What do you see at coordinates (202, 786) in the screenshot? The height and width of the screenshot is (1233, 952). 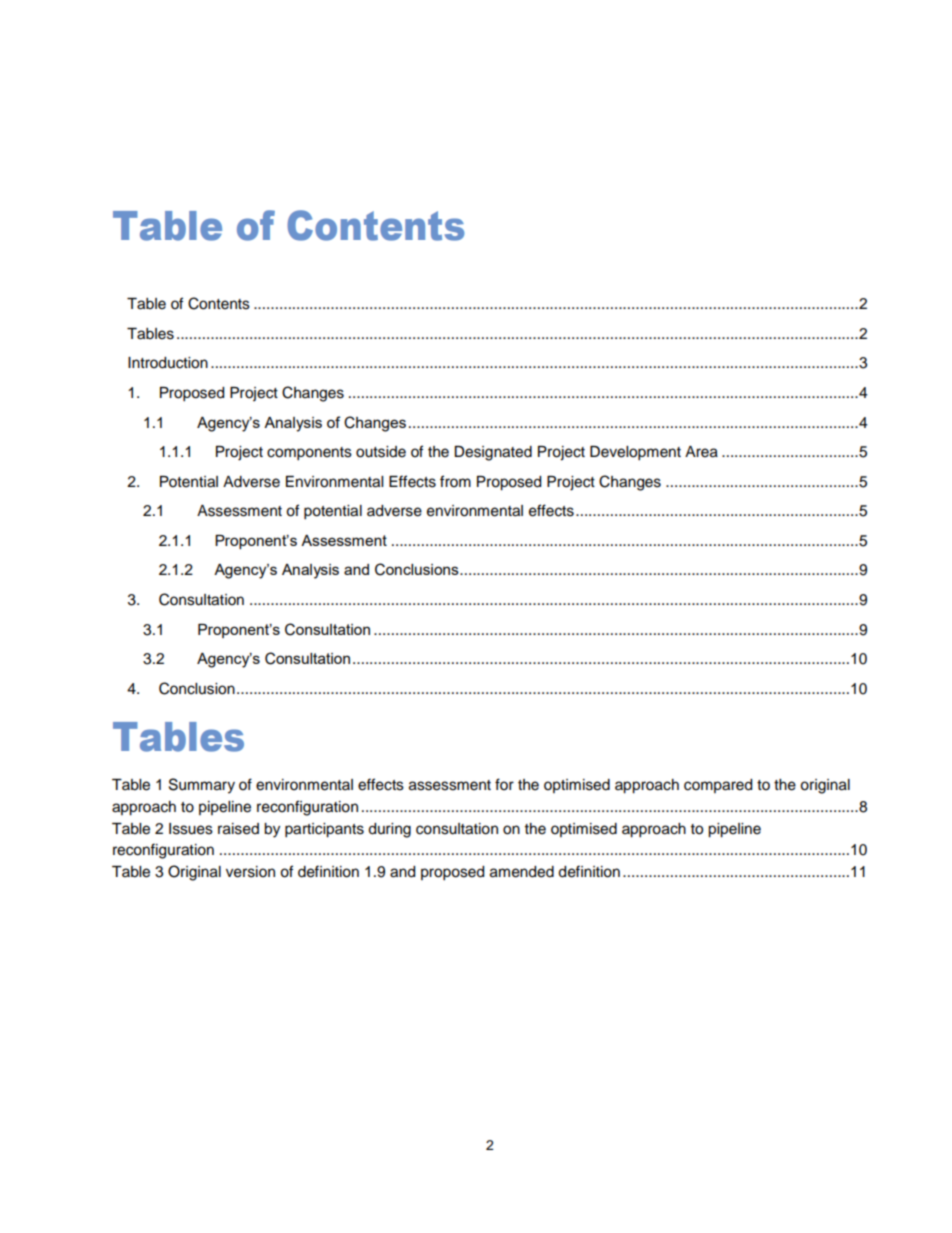 I see `Summary` at bounding box center [202, 786].
